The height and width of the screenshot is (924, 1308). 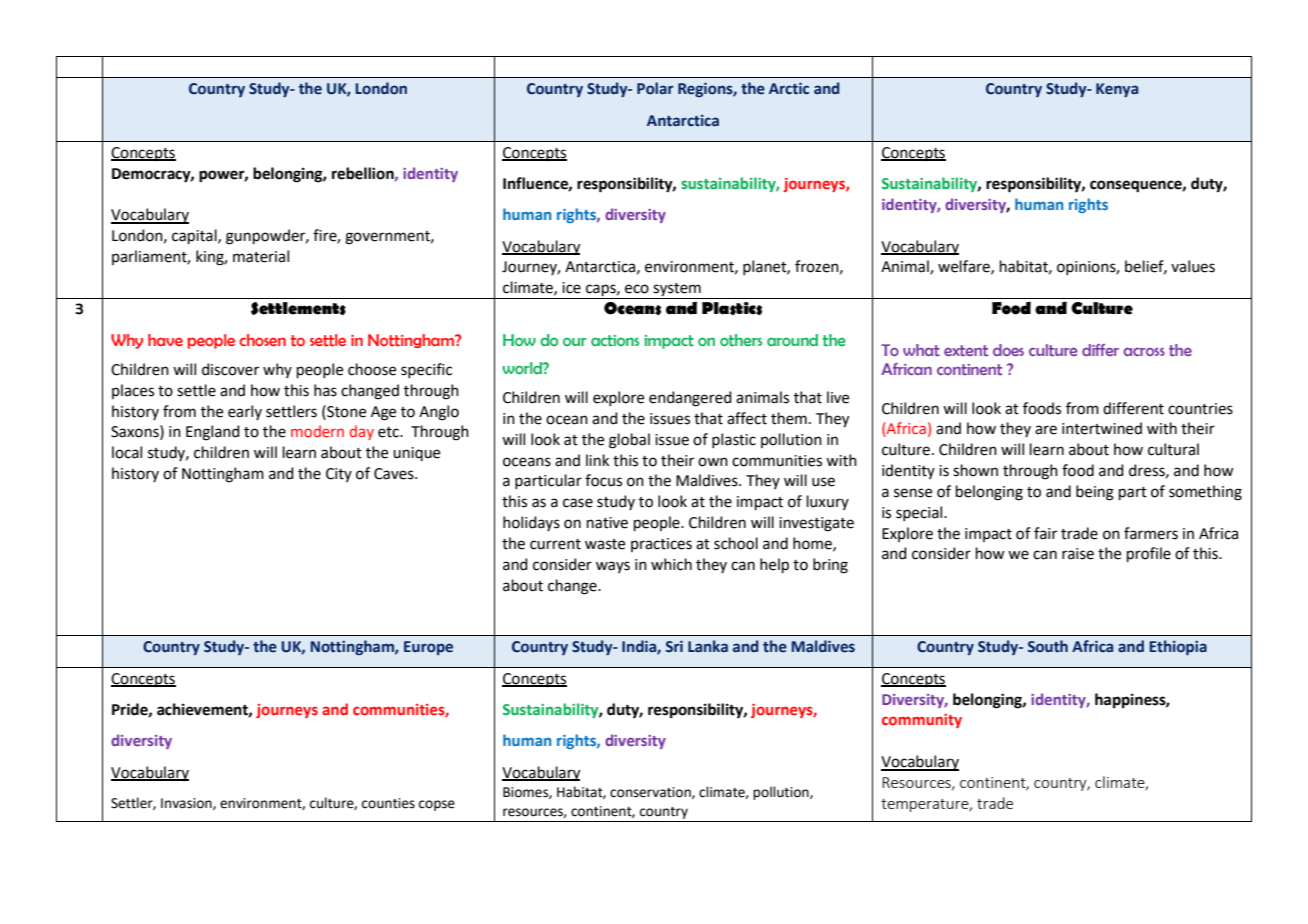 What do you see at coordinates (428, 648) in the screenshot?
I see `Europe` at bounding box center [428, 648].
